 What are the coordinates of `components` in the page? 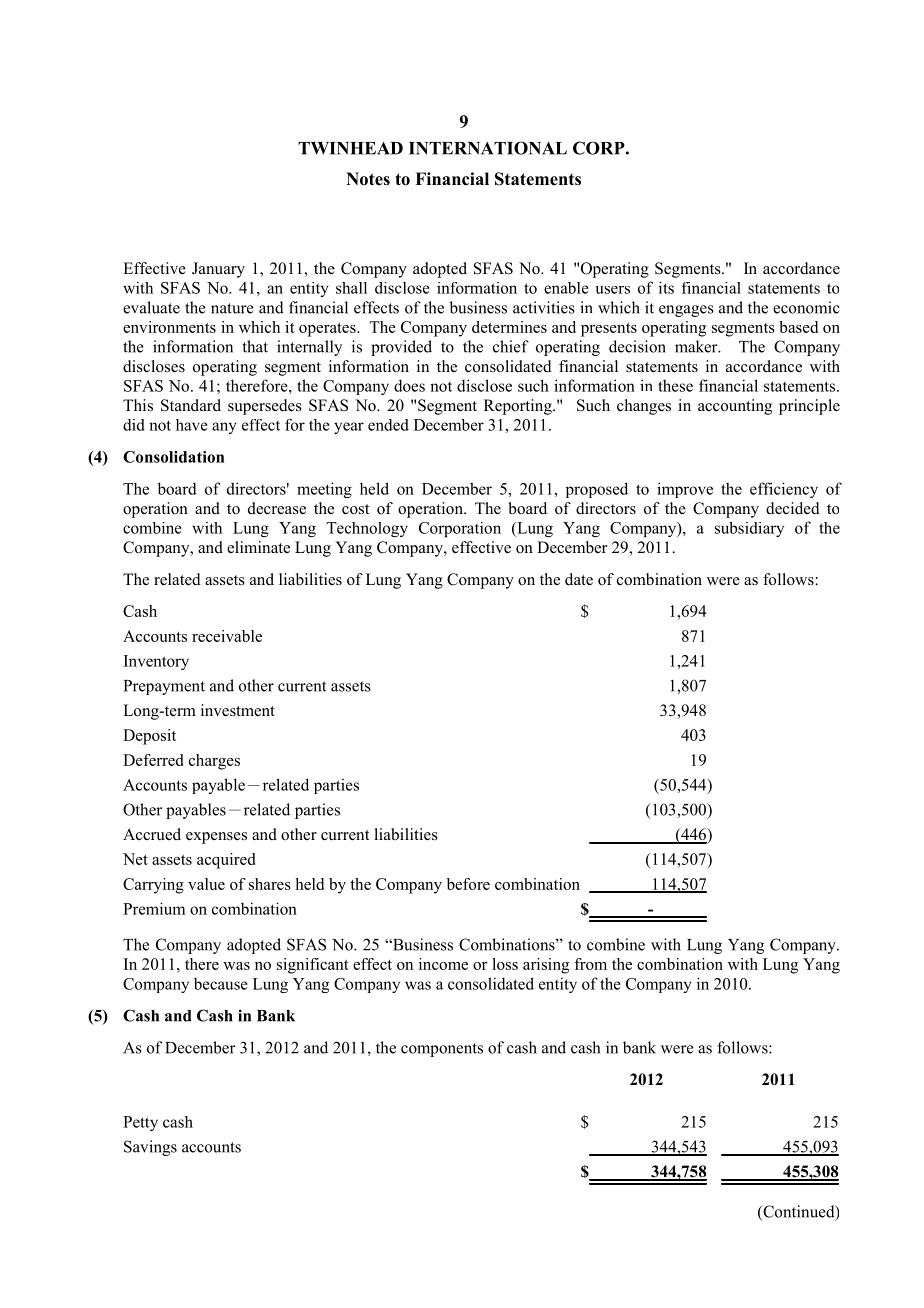 It's located at (442, 1050).
